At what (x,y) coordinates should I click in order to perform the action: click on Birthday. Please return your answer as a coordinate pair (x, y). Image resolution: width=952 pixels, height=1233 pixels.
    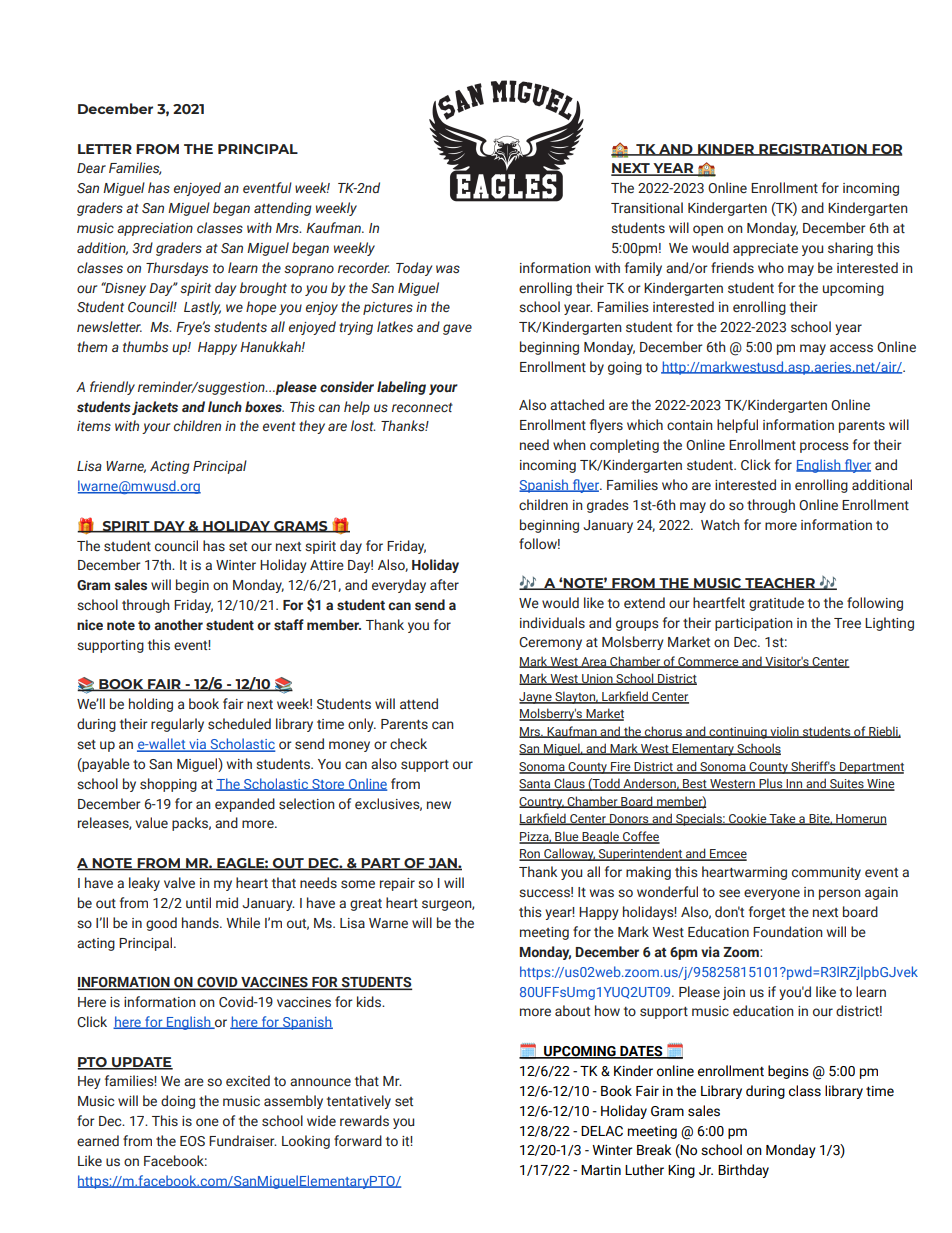
    Looking at the image, I should click on (743, 1171).
